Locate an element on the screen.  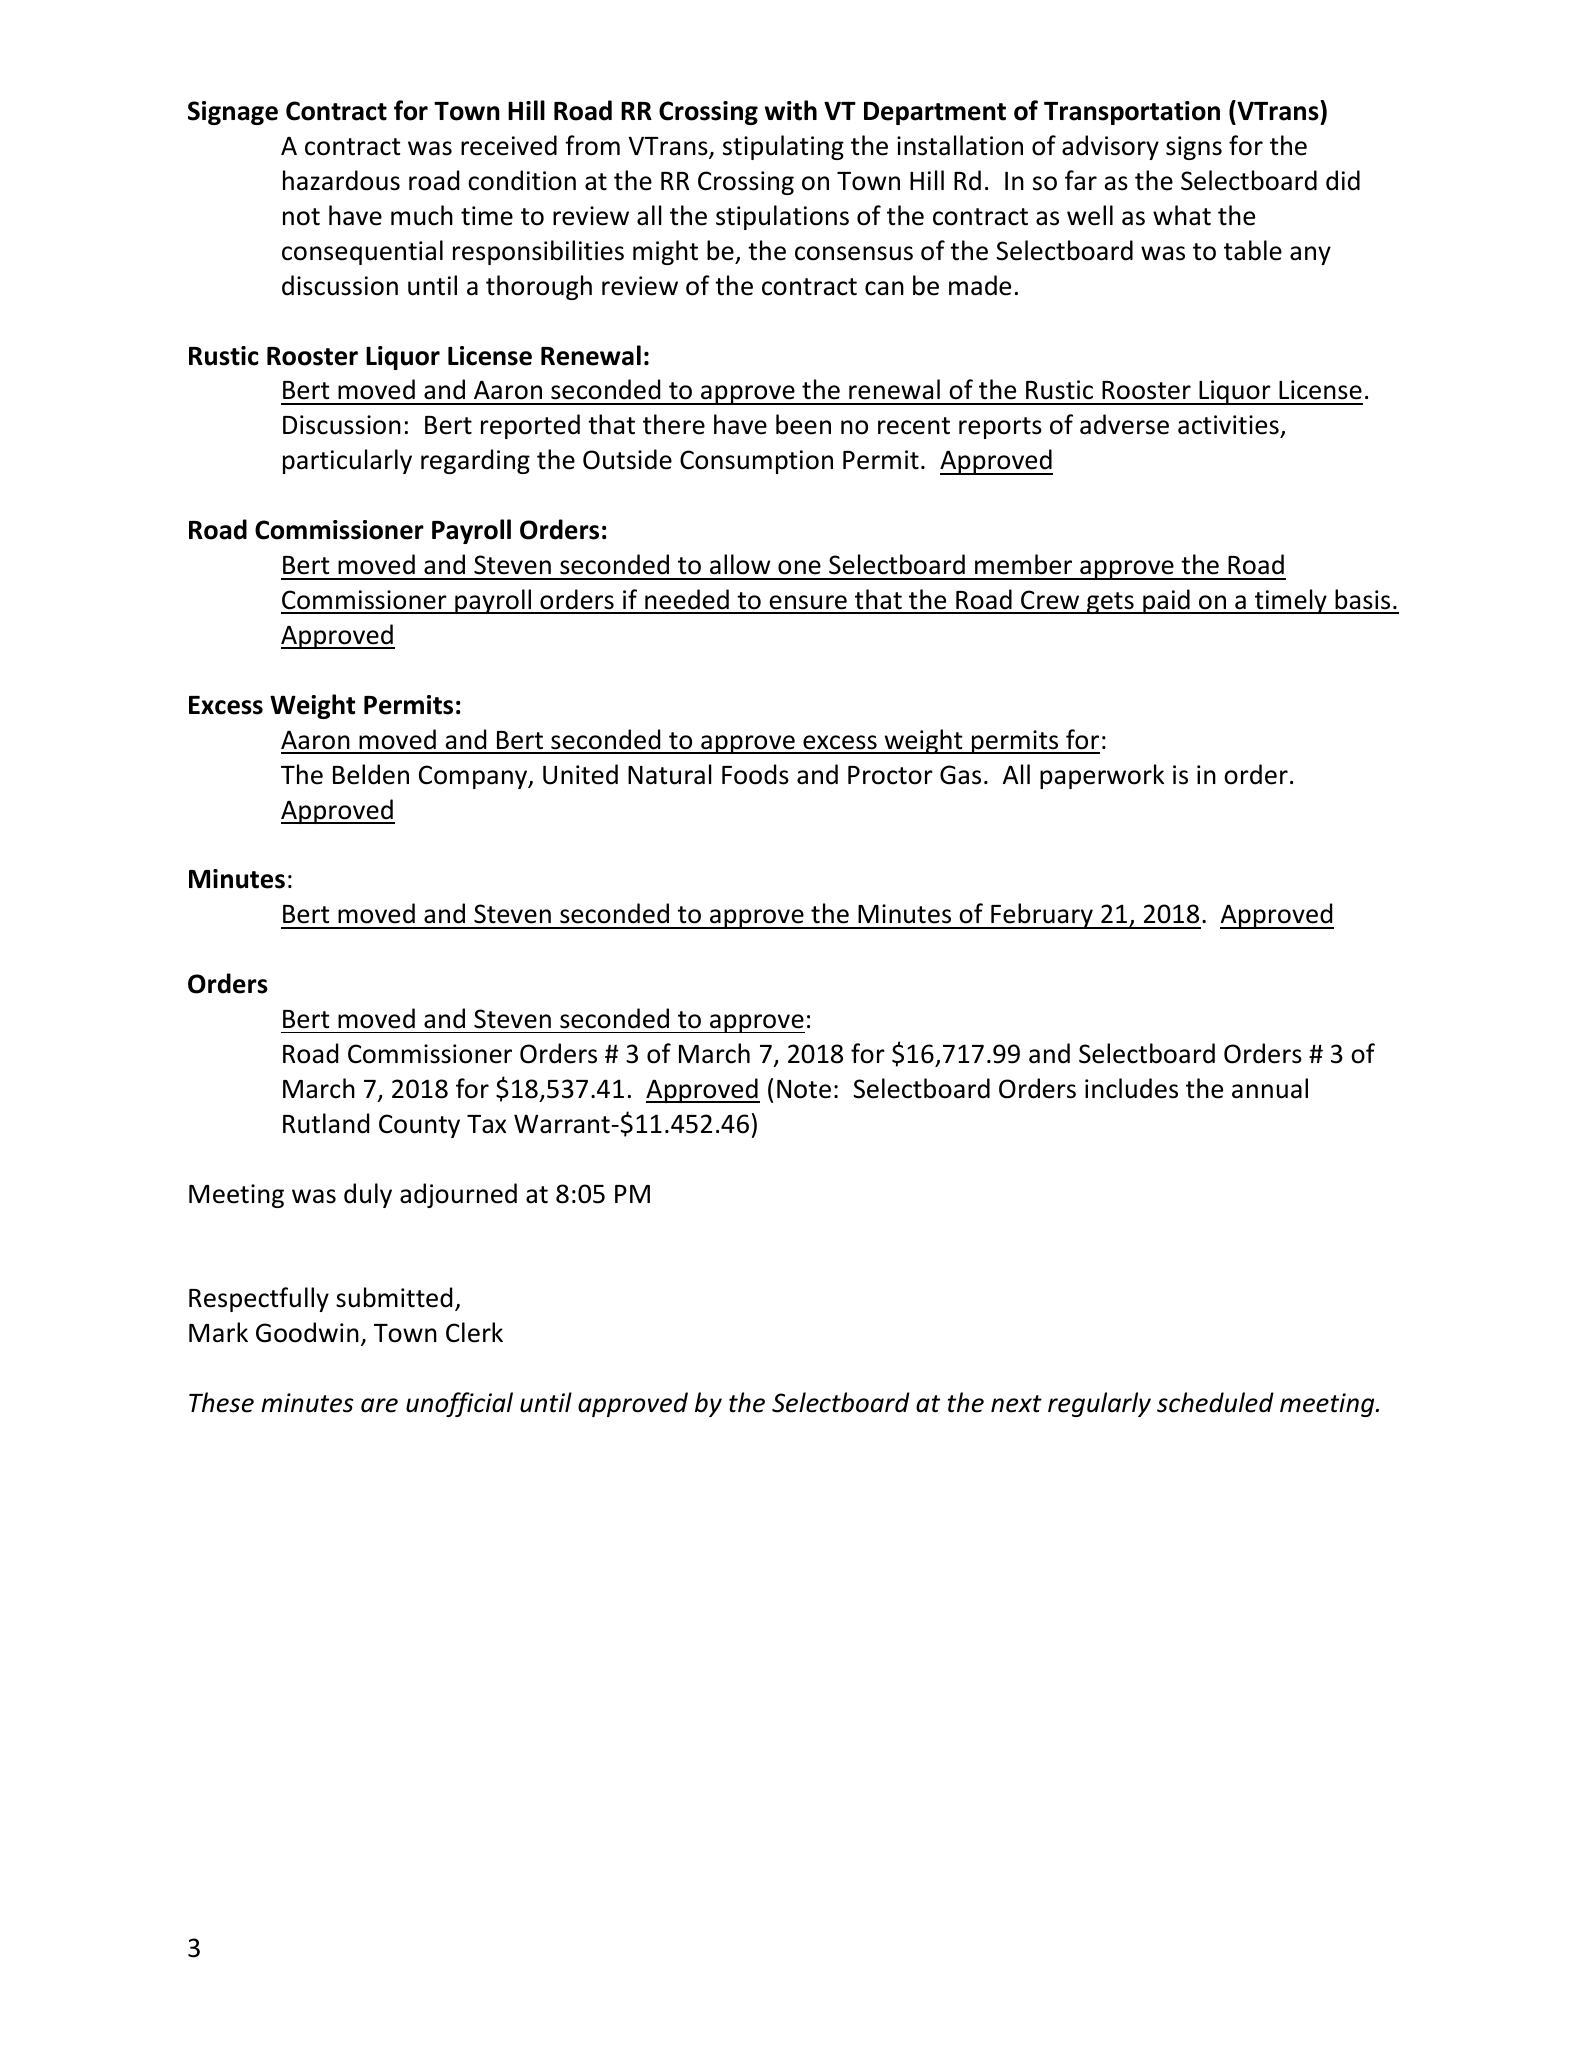
next is located at coordinates (1016, 1404).
